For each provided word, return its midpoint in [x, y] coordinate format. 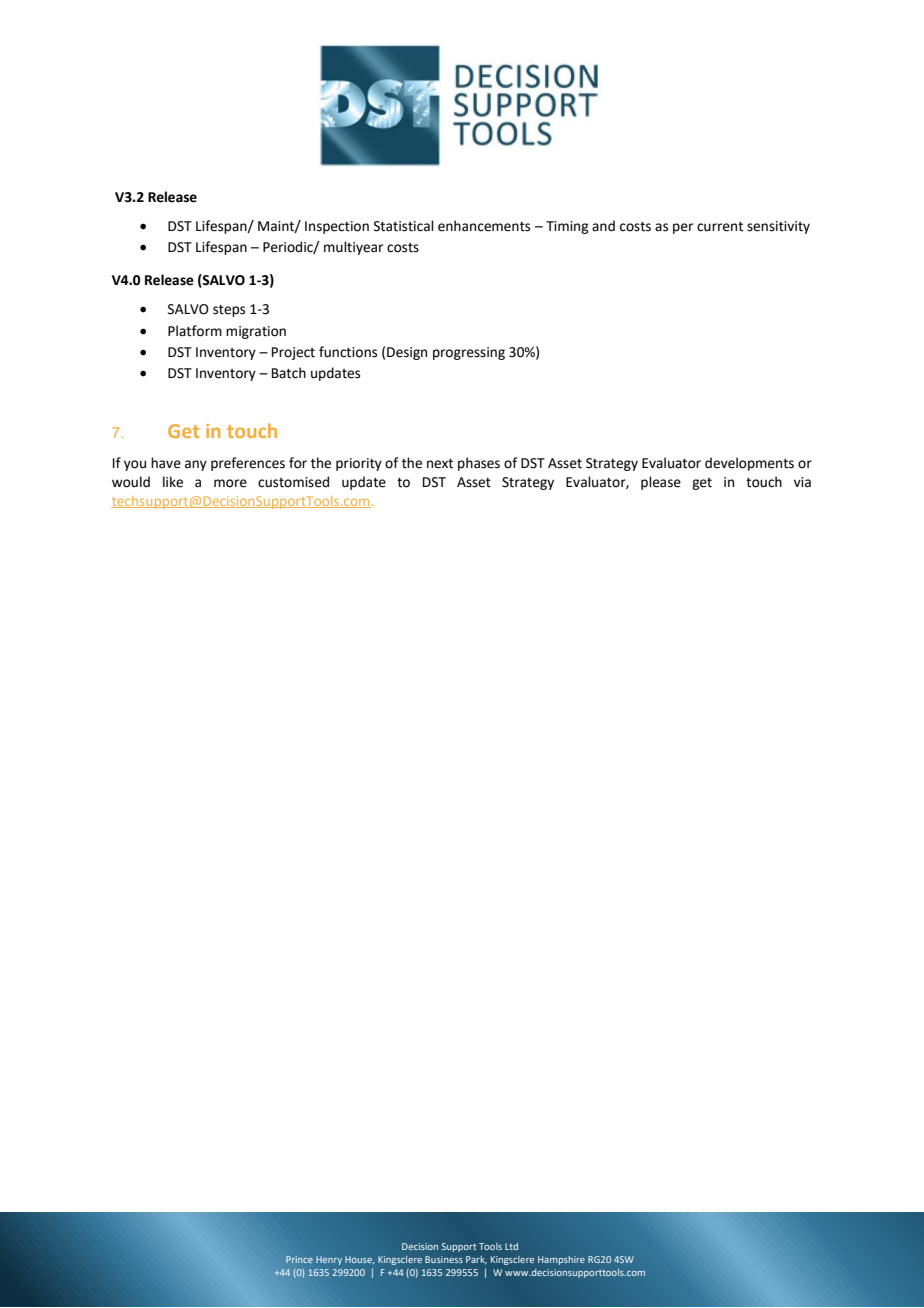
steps [229, 311]
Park [476, 1260]
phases [479, 464]
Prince [299, 1259]
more [230, 483]
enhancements [484, 226]
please [661, 483]
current [720, 227]
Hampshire [561, 1260]
